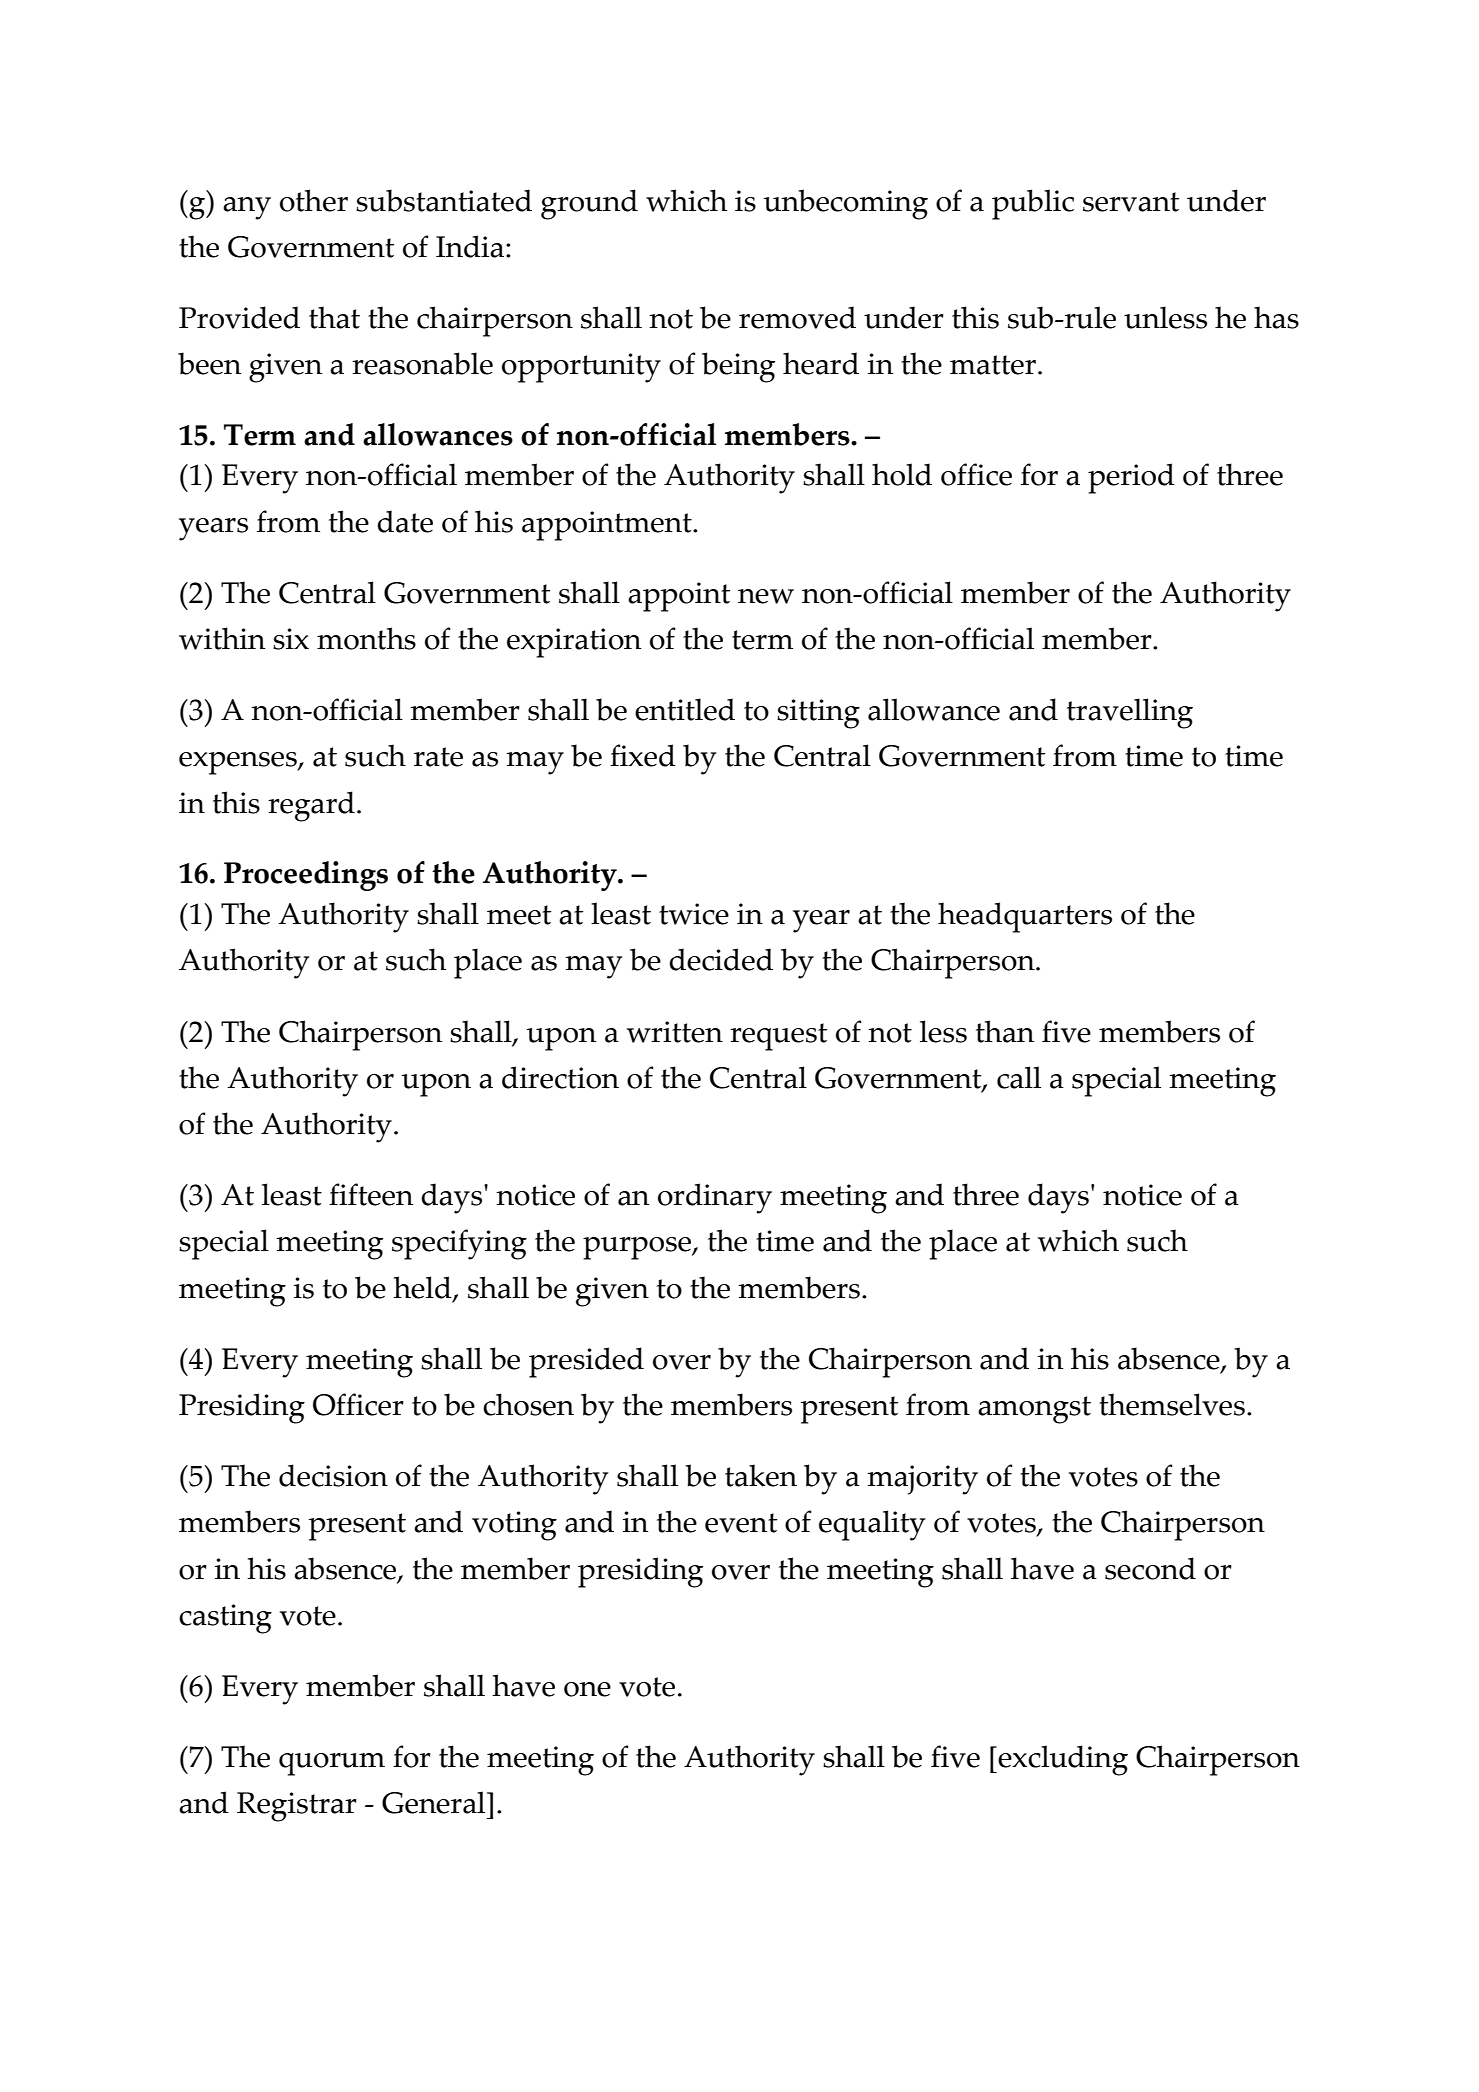 The image size is (1479, 2092). Describe the element at coordinates (333, 1475) in the screenshot. I see `decision` at that location.
